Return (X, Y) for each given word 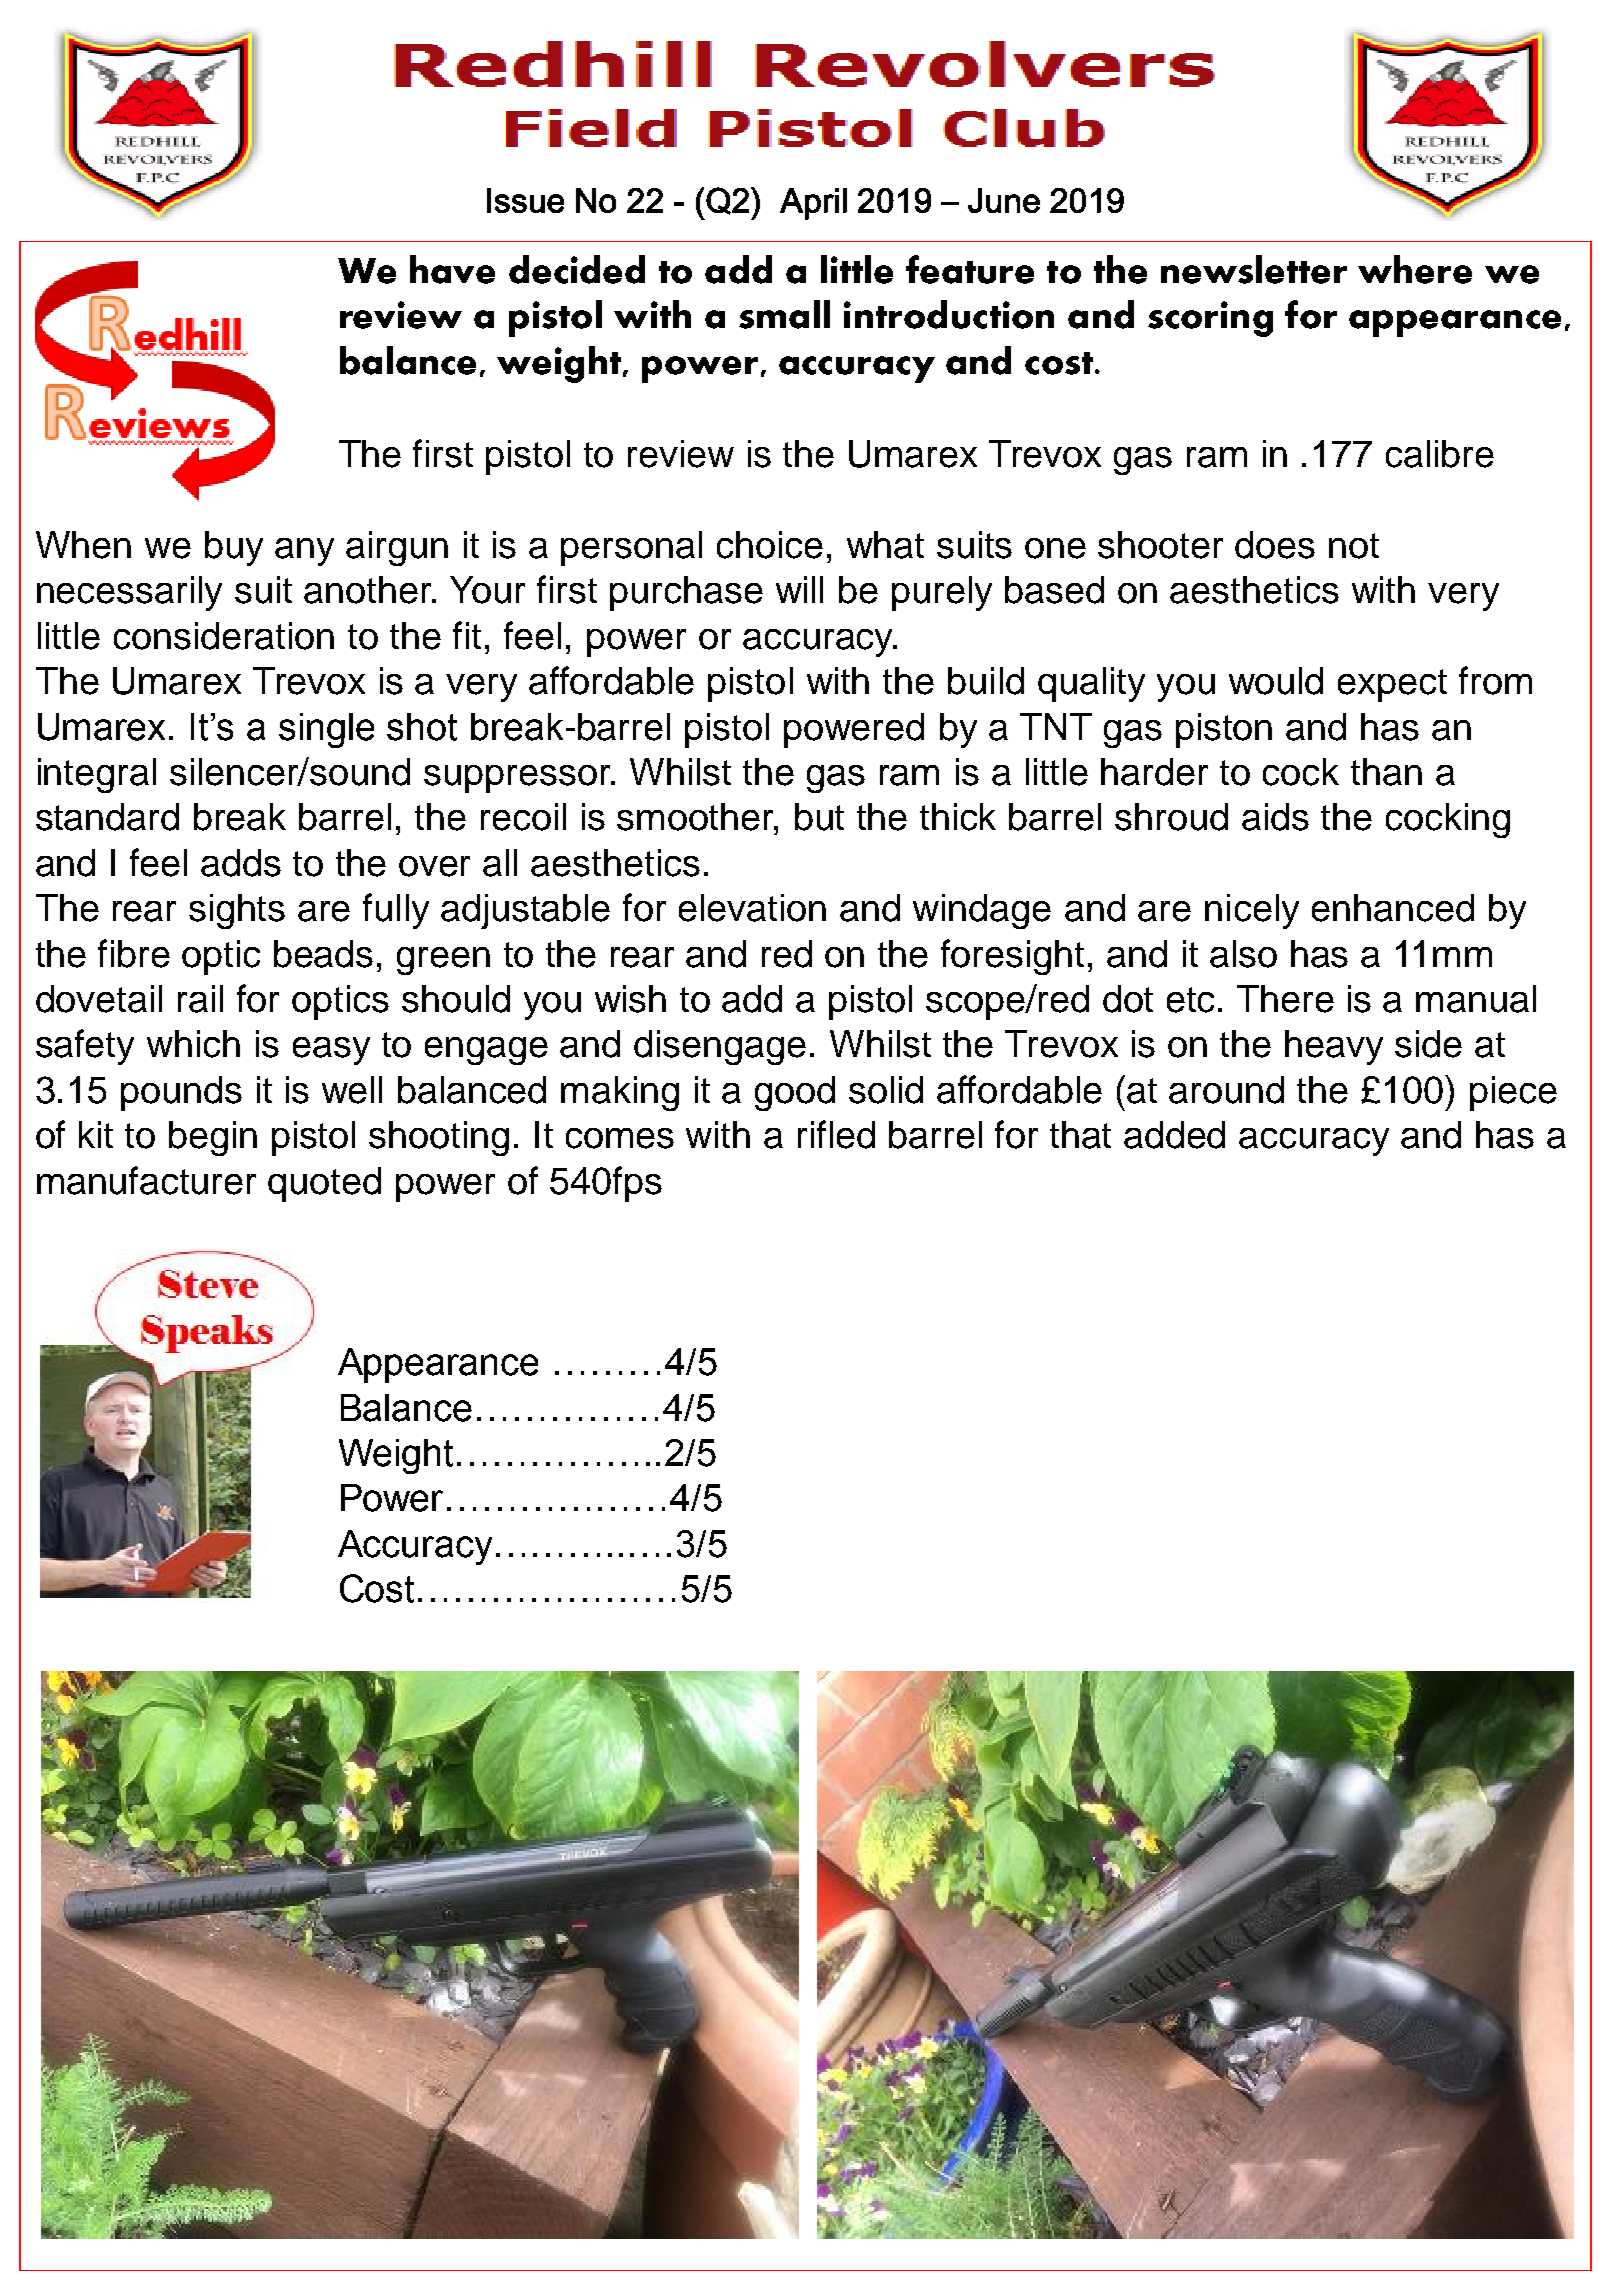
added (1174, 1135)
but (819, 817)
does (1275, 545)
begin (213, 1138)
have (452, 269)
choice (770, 545)
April (813, 204)
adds (241, 863)
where (1415, 269)
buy (234, 548)
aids (1275, 817)
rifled (836, 1134)
